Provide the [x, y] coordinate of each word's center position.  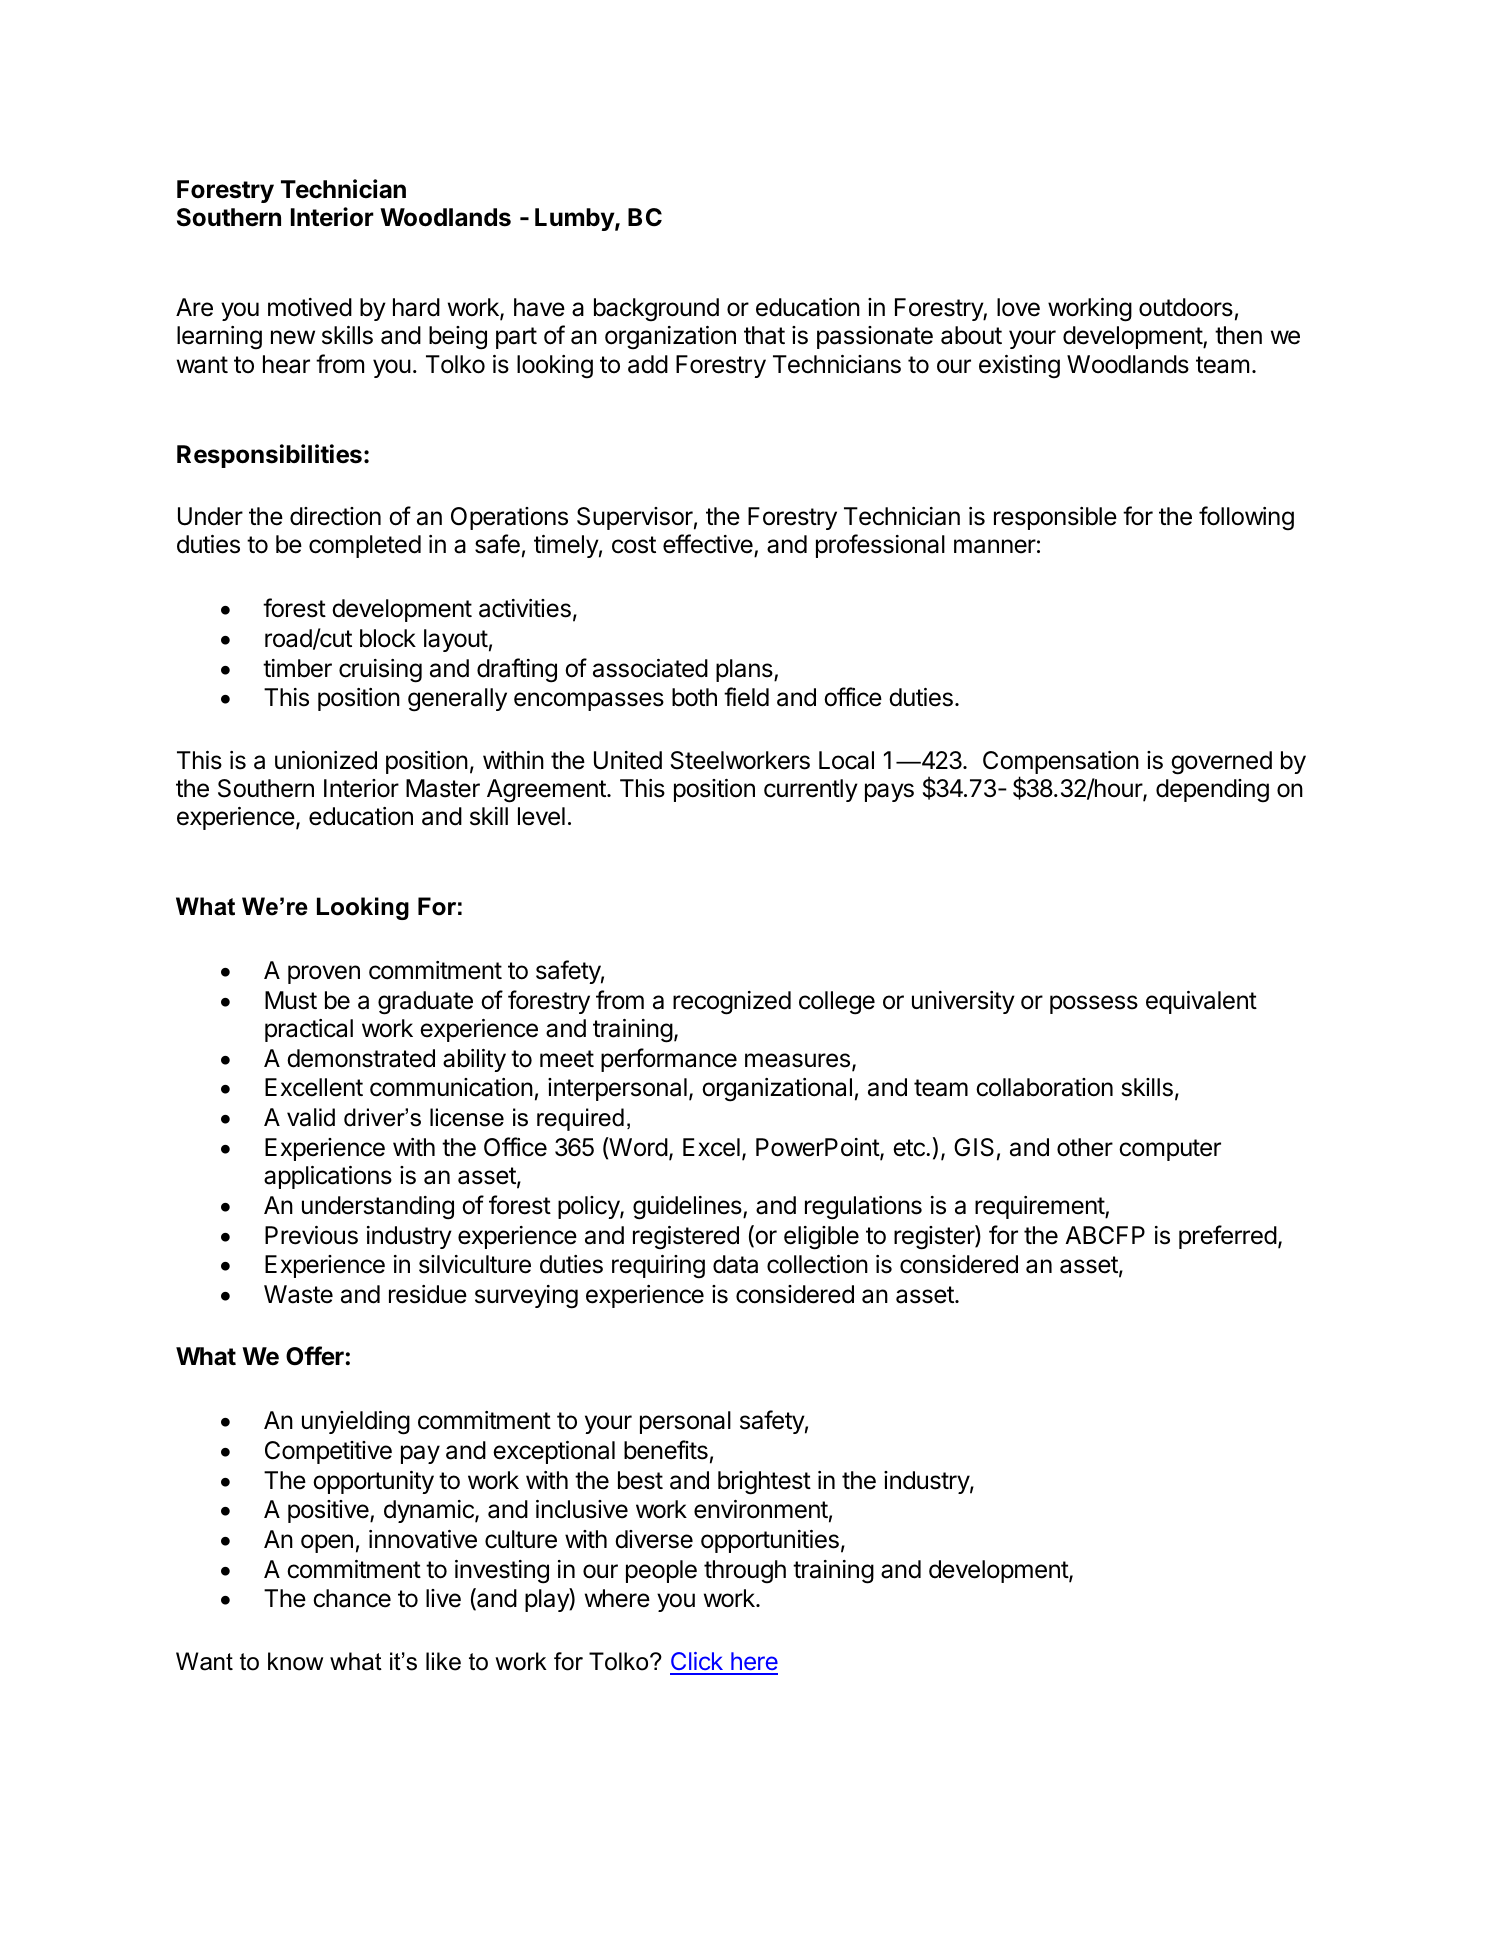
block [388, 638]
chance [352, 1598]
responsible [1055, 518]
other [1085, 1147]
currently [811, 790]
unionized [326, 760]
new [293, 337]
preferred [1228, 1237]
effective [709, 545]
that [764, 335]
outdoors [1186, 307]
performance [669, 1060]
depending [1212, 791]
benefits [666, 1450]
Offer [315, 1356]
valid [311, 1117]
